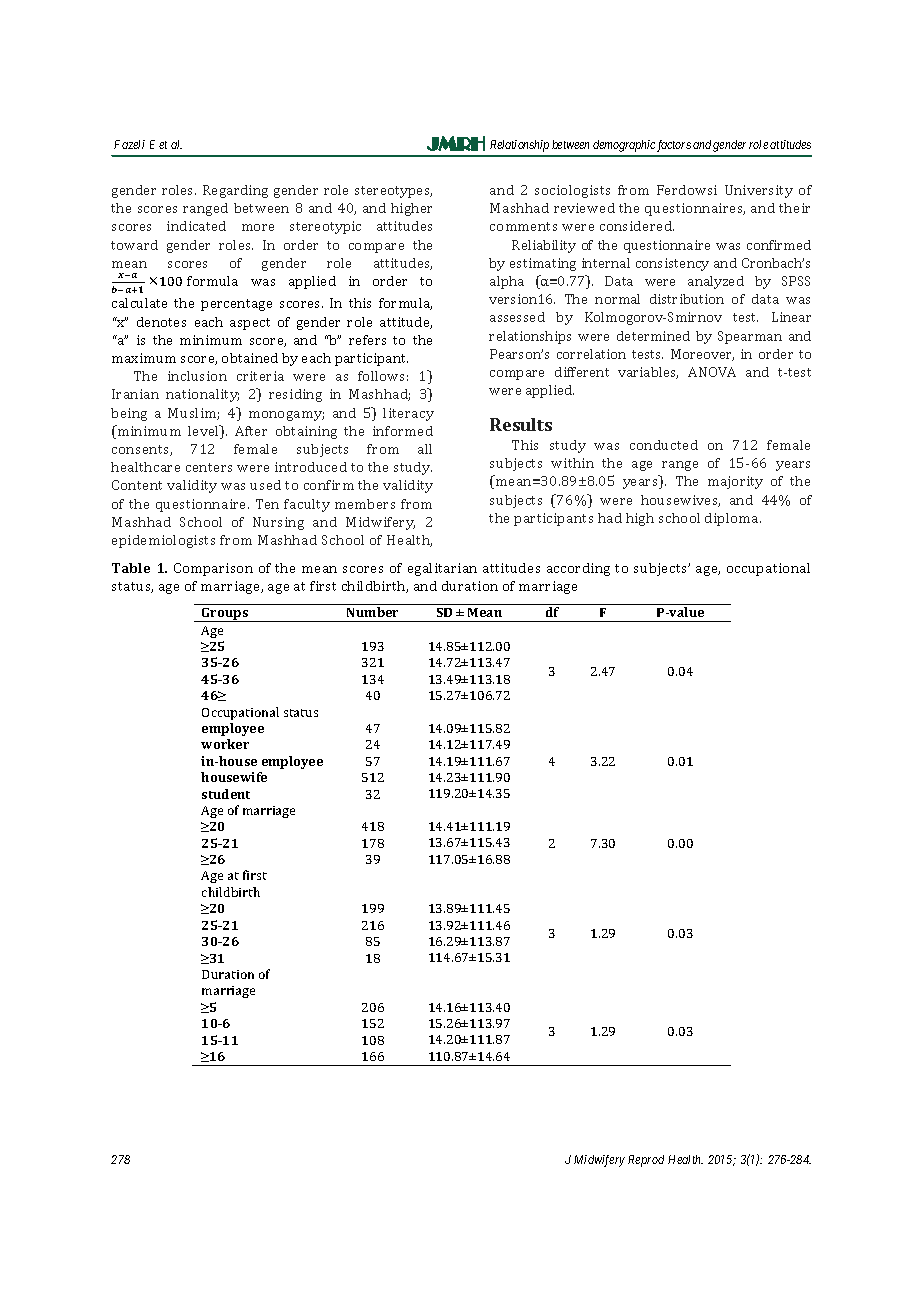 Image resolution: width=924 pixels, height=1308 pixels. I want to click on majority, so click(735, 482).
